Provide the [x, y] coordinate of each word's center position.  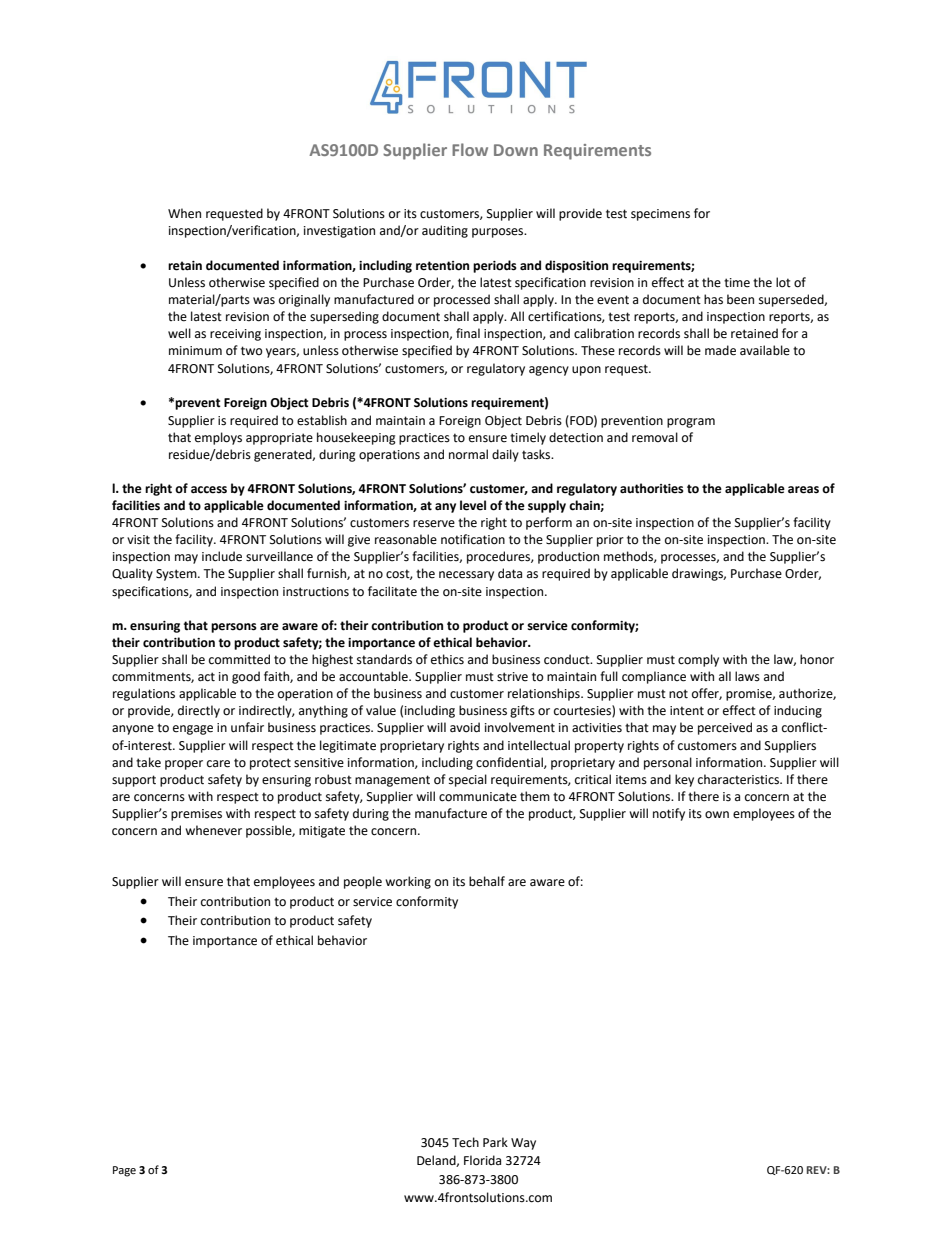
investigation [339, 232]
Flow [470, 149]
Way [523, 1144]
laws [747, 676]
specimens [660, 215]
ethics [447, 659]
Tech [465, 1142]
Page [124, 1171]
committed [239, 659]
